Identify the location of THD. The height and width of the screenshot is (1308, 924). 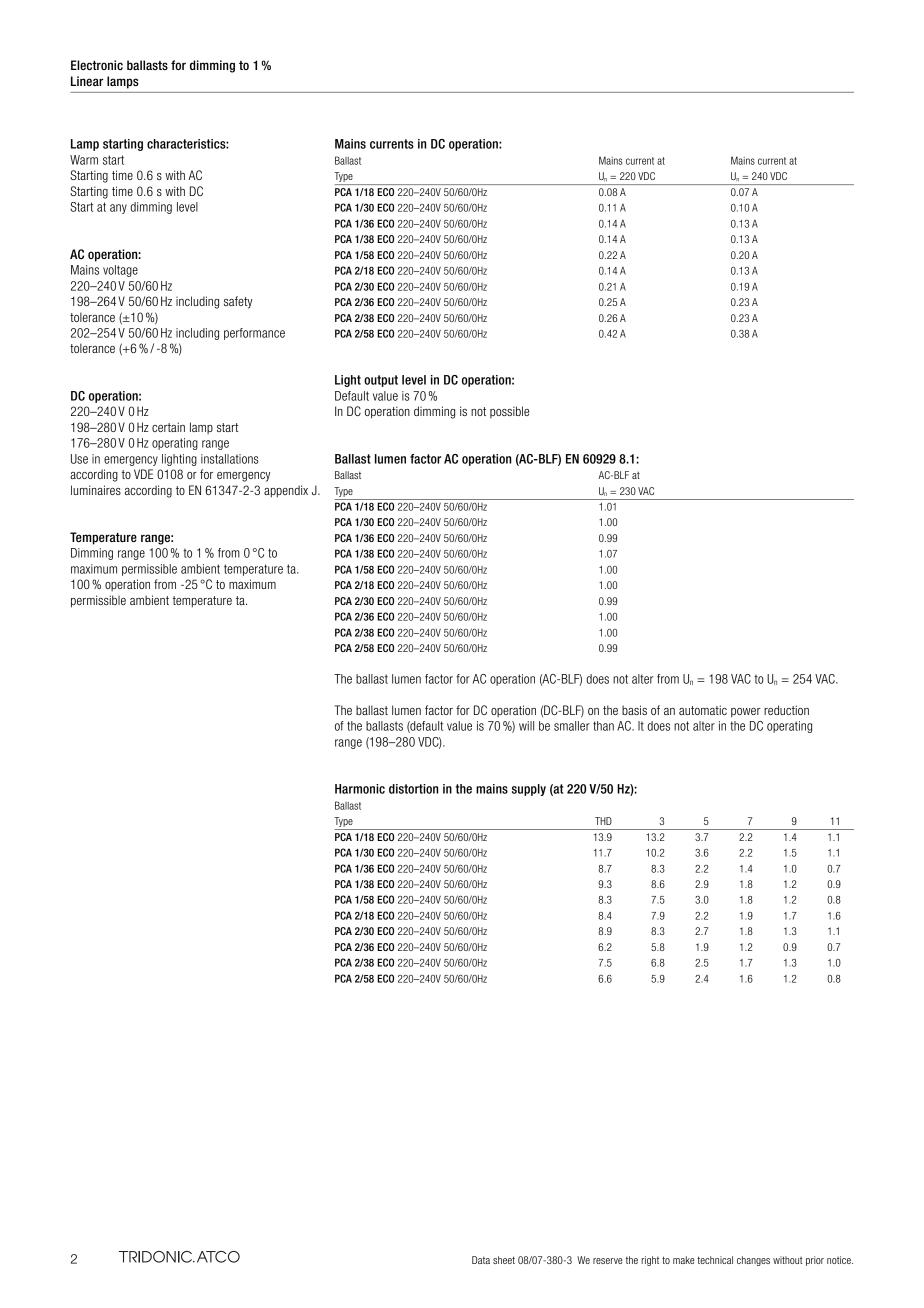
(603, 821).
